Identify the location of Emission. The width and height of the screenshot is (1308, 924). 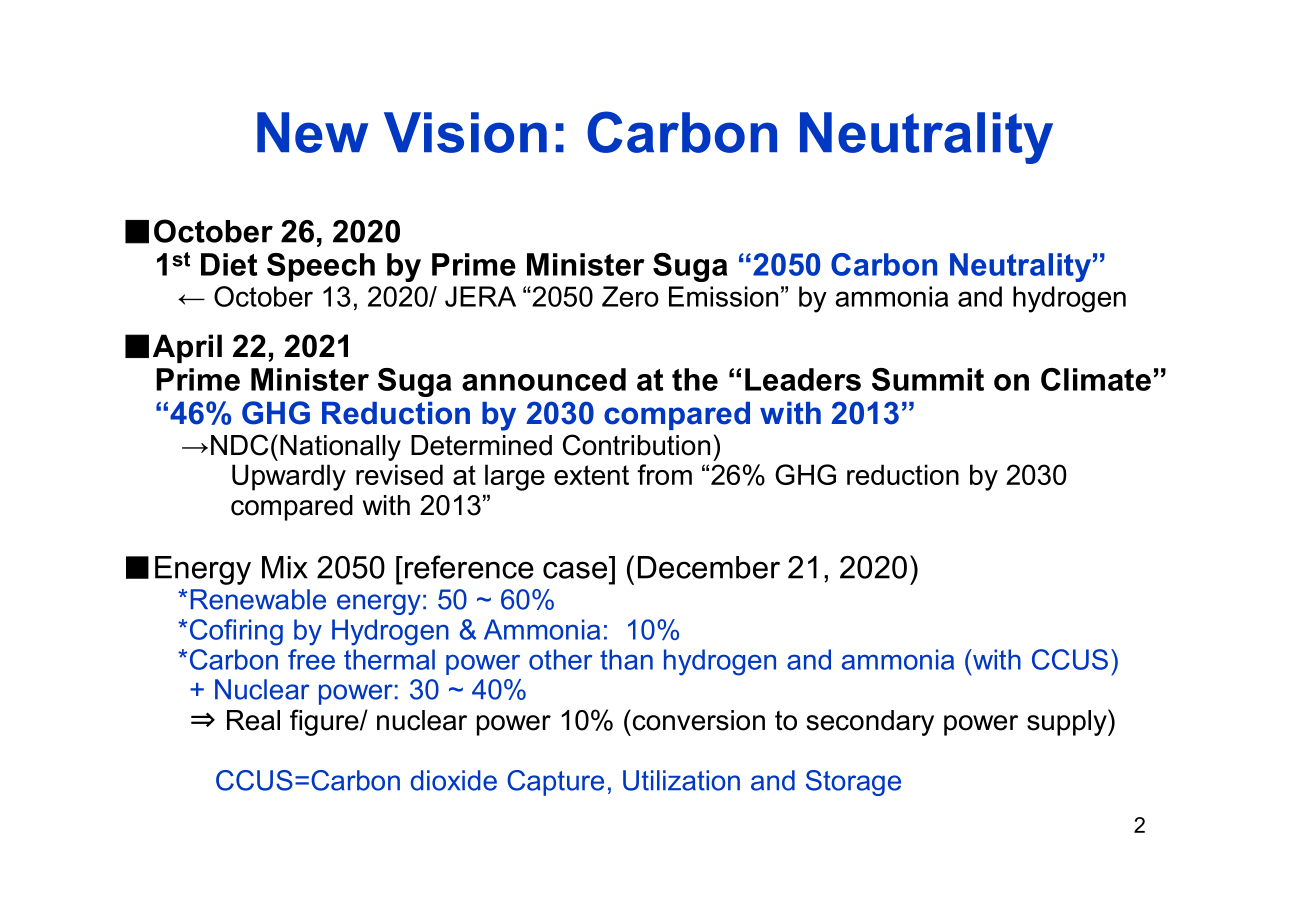
(723, 296).
